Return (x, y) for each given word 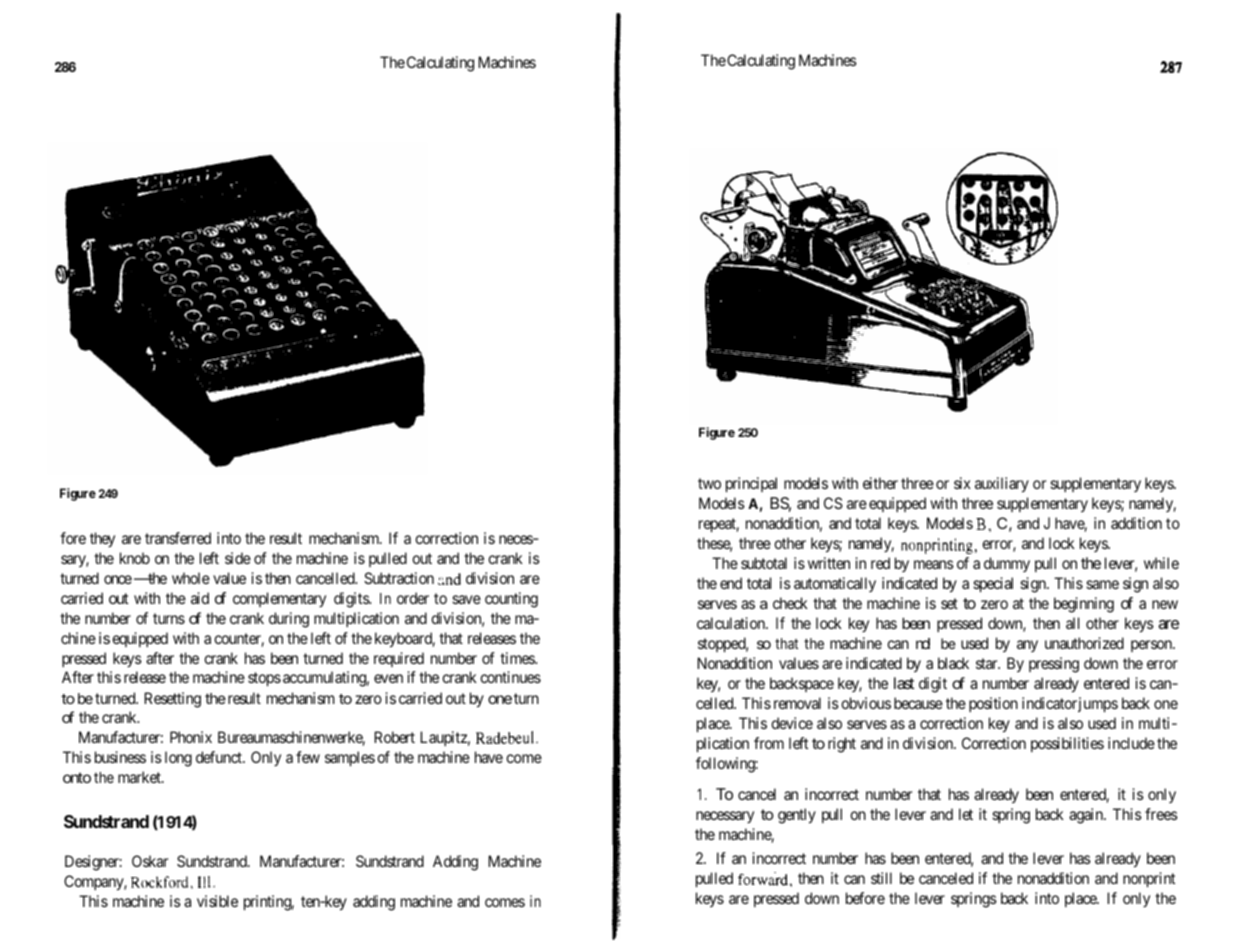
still (881, 878)
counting (511, 600)
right (842, 745)
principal (751, 484)
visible (217, 901)
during (289, 620)
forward (763, 879)
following (726, 765)
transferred (178, 538)
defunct (220, 757)
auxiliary (1002, 485)
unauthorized (1084, 643)
